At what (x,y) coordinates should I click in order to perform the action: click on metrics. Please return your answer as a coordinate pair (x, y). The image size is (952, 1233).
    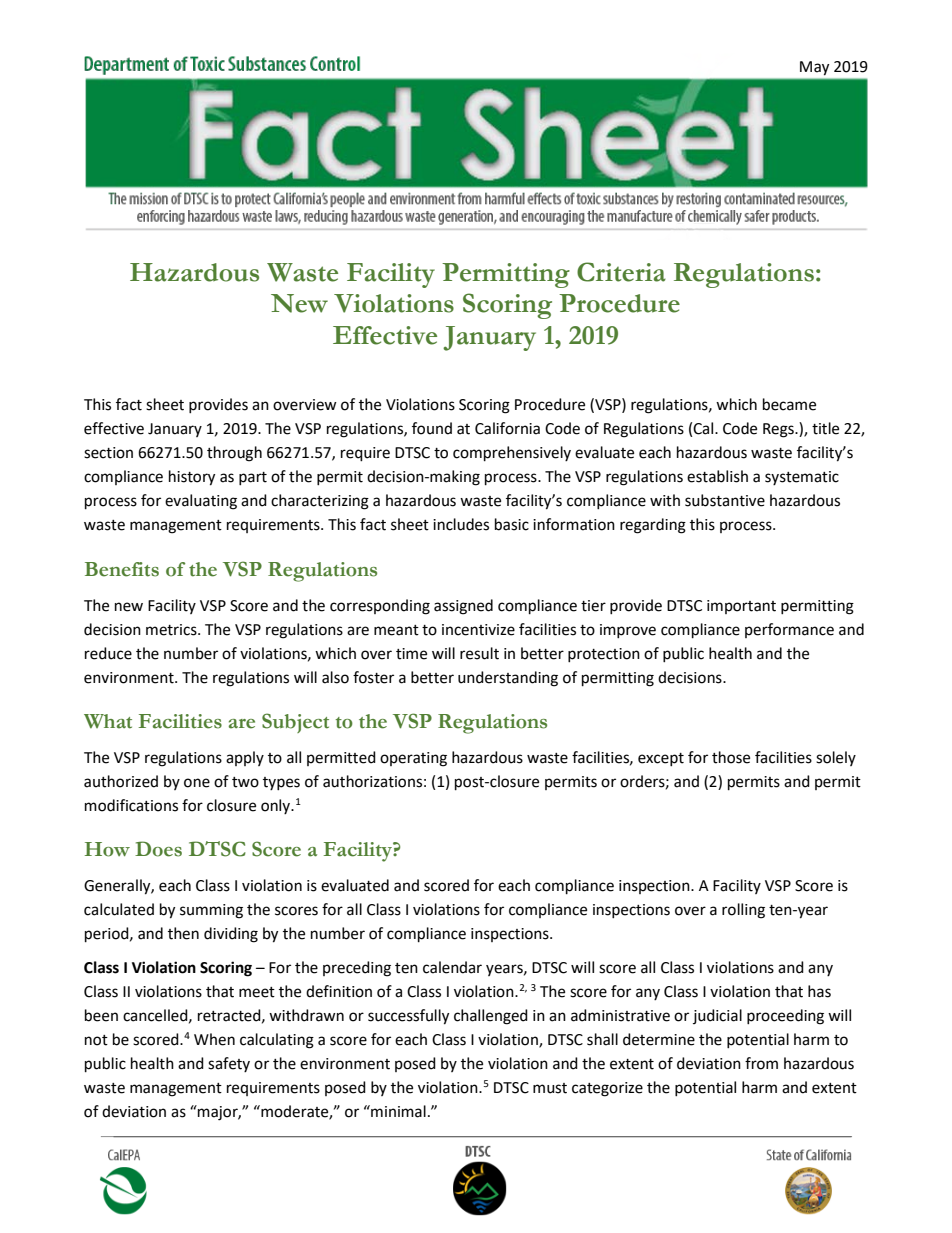
    Looking at the image, I should click on (172, 630).
